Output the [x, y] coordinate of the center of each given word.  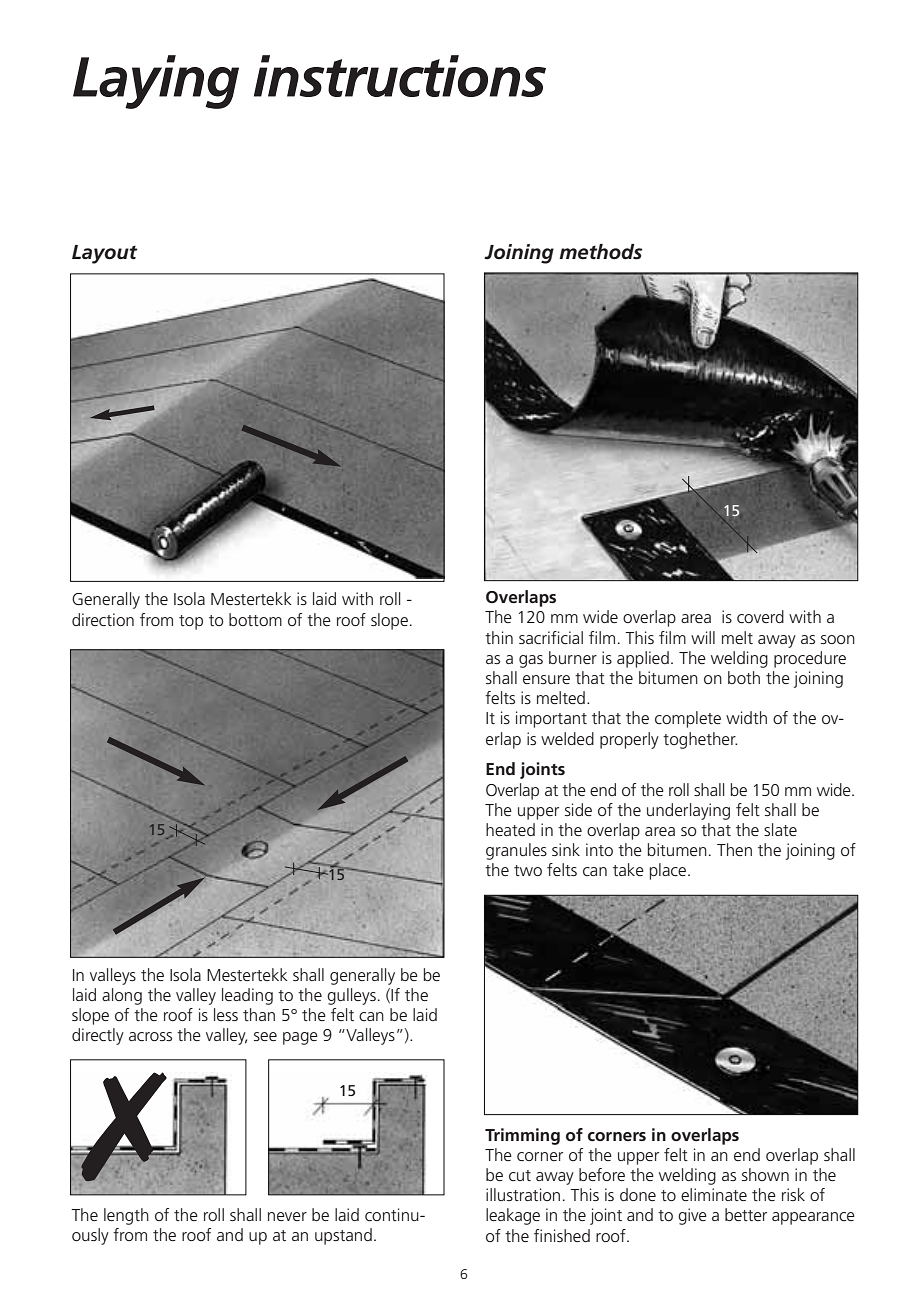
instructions [400, 76]
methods [600, 252]
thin [499, 637]
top [191, 622]
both [744, 677]
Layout [104, 254]
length [126, 1216]
